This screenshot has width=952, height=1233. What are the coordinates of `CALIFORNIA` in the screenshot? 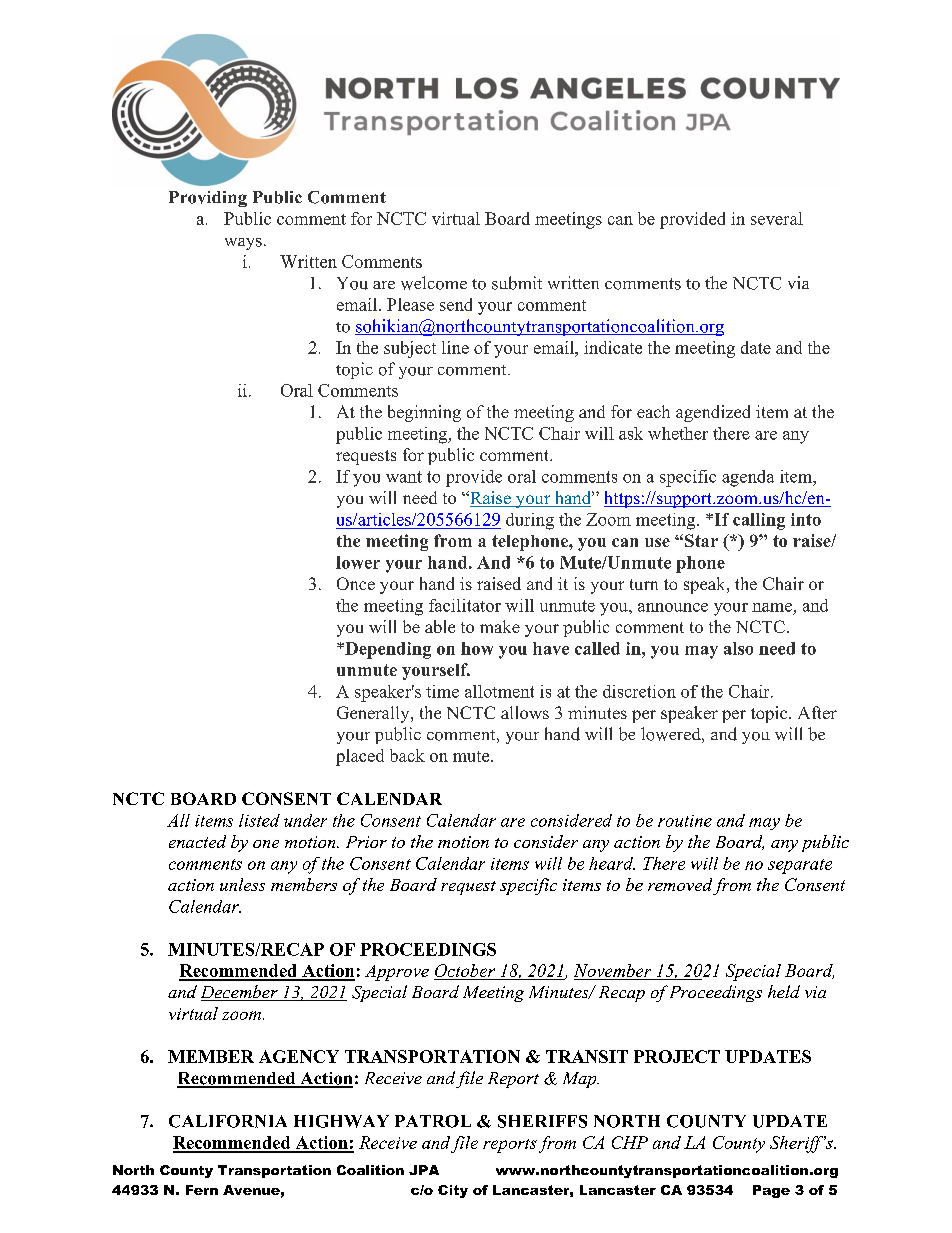 It's located at (228, 1121).
